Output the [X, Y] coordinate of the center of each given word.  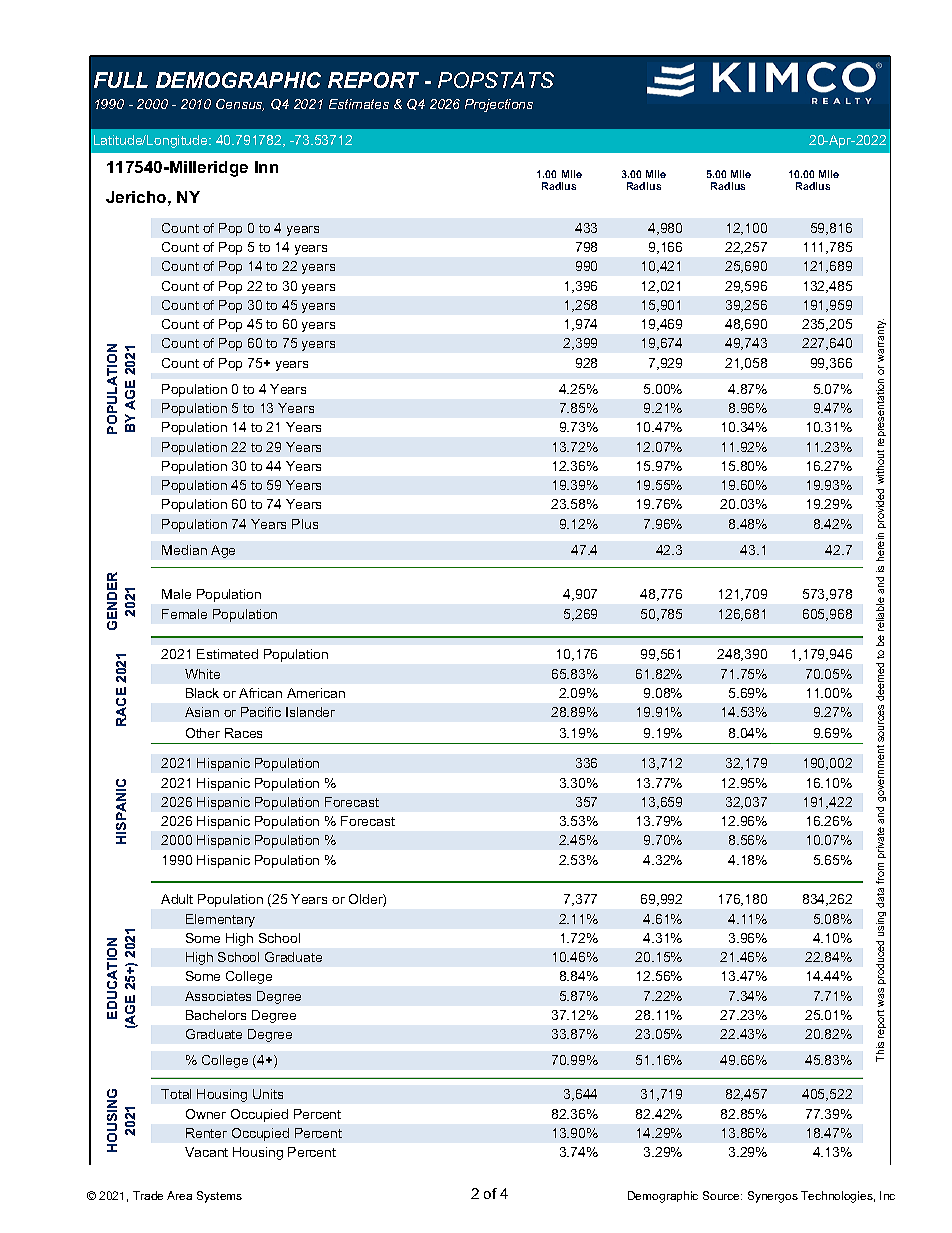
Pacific [261, 712]
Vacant [206, 1152]
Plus [305, 524]
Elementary [220, 920]
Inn [266, 167]
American [316, 693]
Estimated [227, 654]
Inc [887, 1195]
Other [203, 733]
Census [240, 105]
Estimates [359, 104]
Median [184, 550]
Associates [218, 996]
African [260, 693]
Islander [310, 712]
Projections [499, 105]
